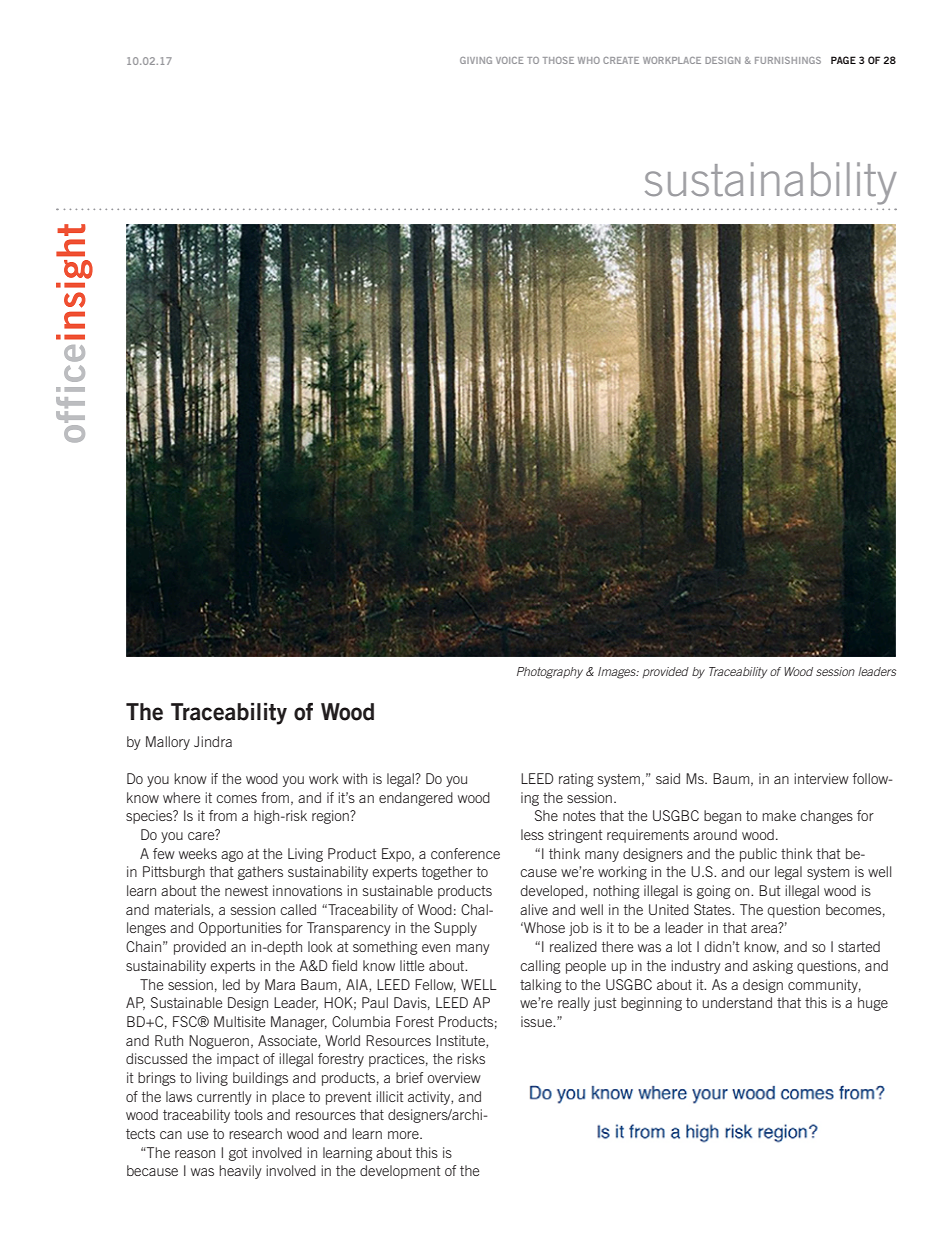 Image resolution: width=952 pixels, height=1233 pixels. What do you see at coordinates (168, 743) in the page?
I see `Mallory` at bounding box center [168, 743].
